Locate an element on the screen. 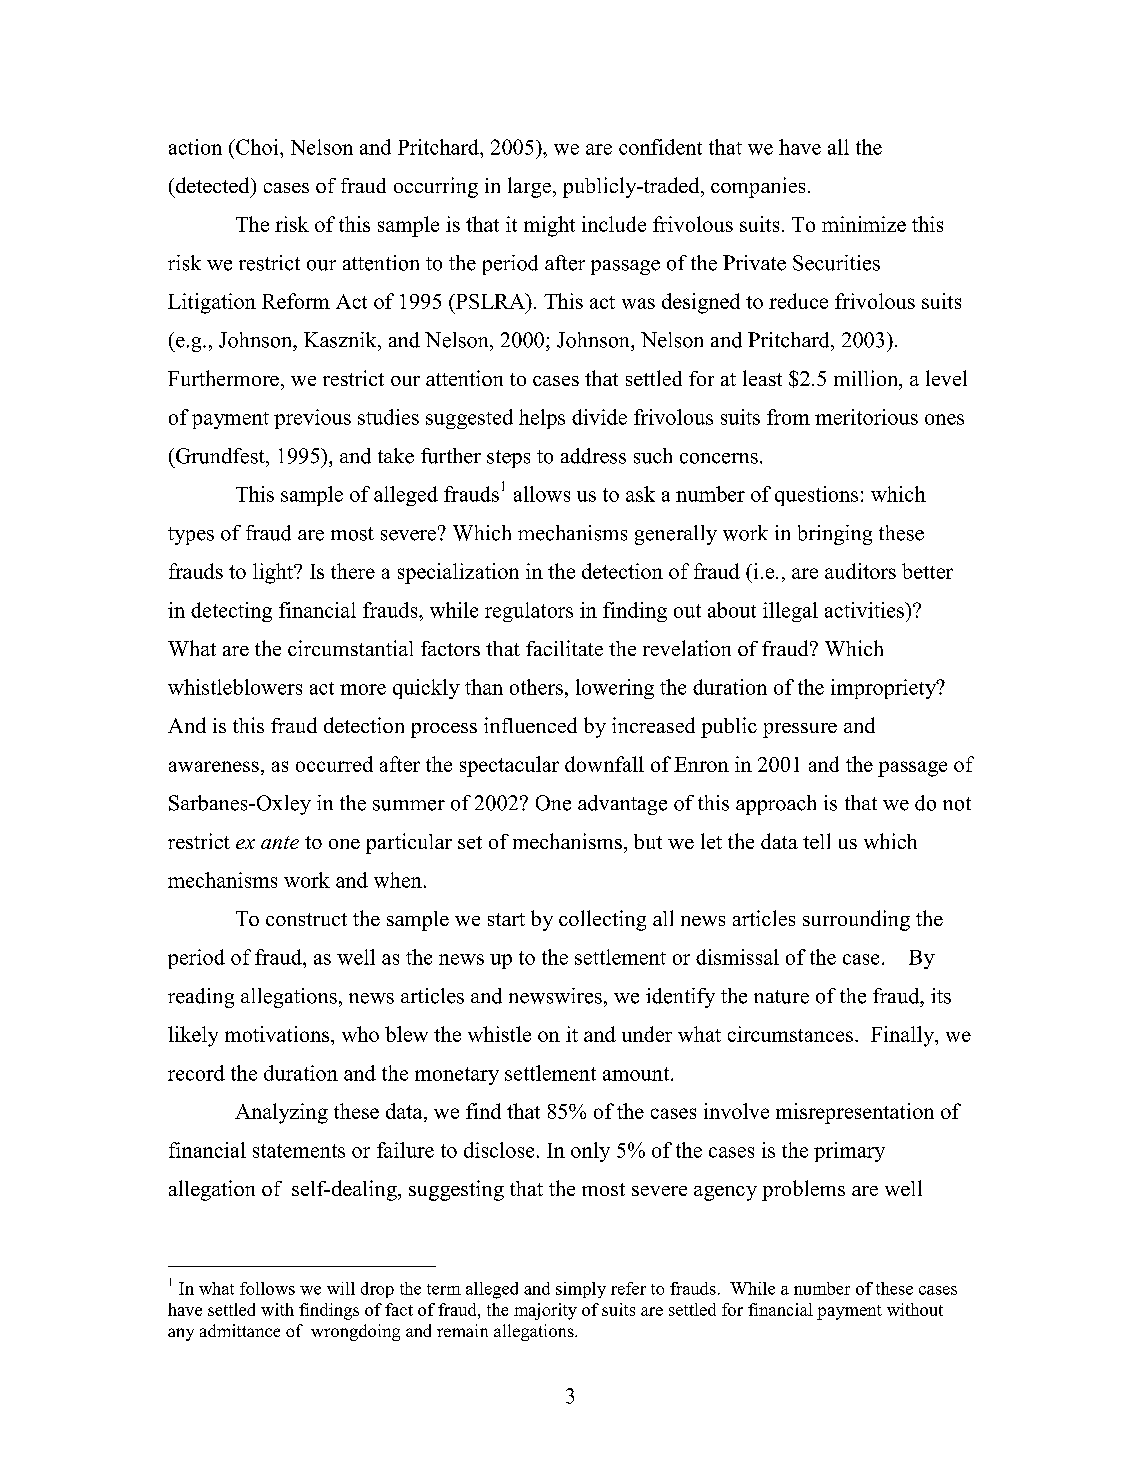  ante is located at coordinates (280, 842).
